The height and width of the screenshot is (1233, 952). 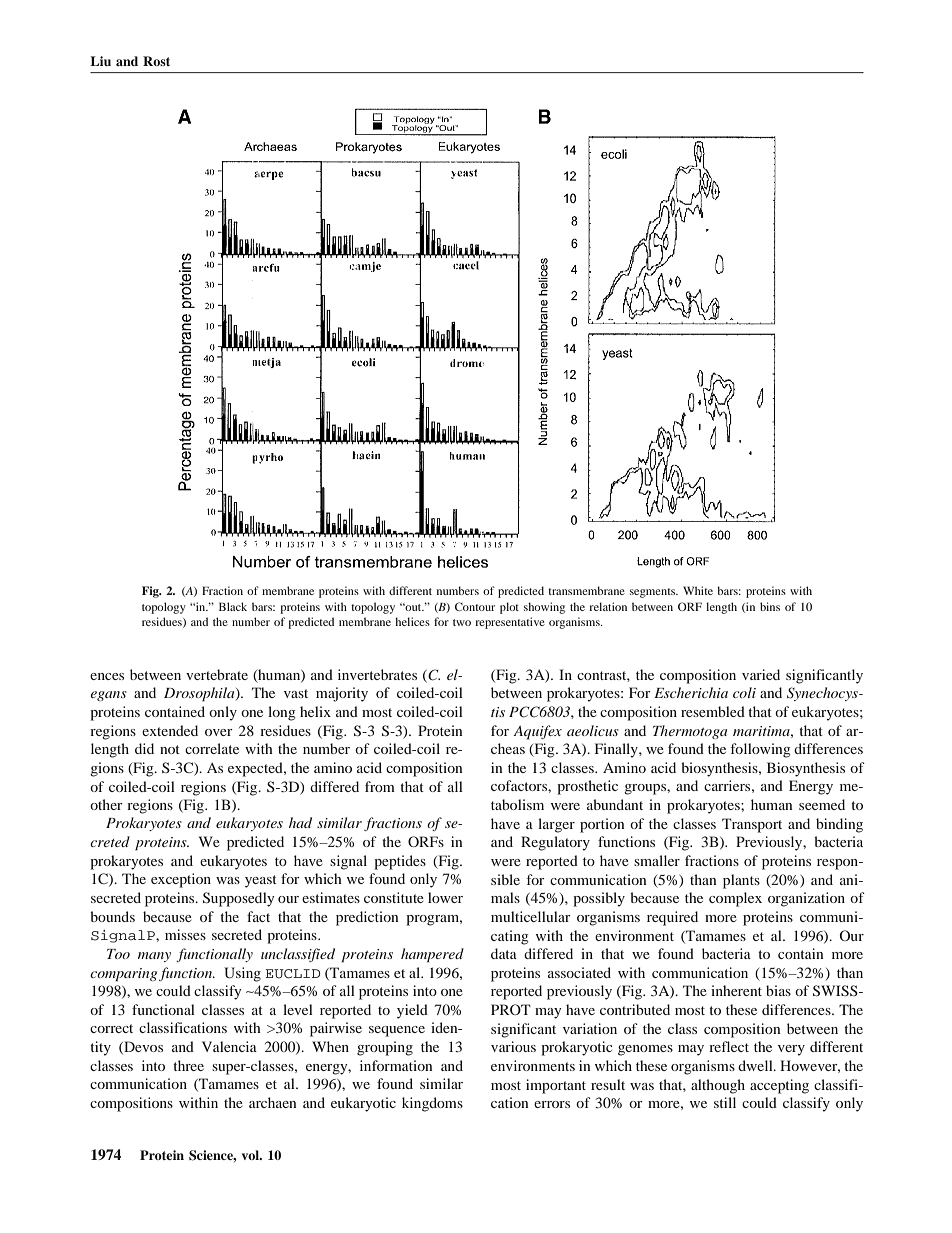 I want to click on White, so click(x=698, y=590).
